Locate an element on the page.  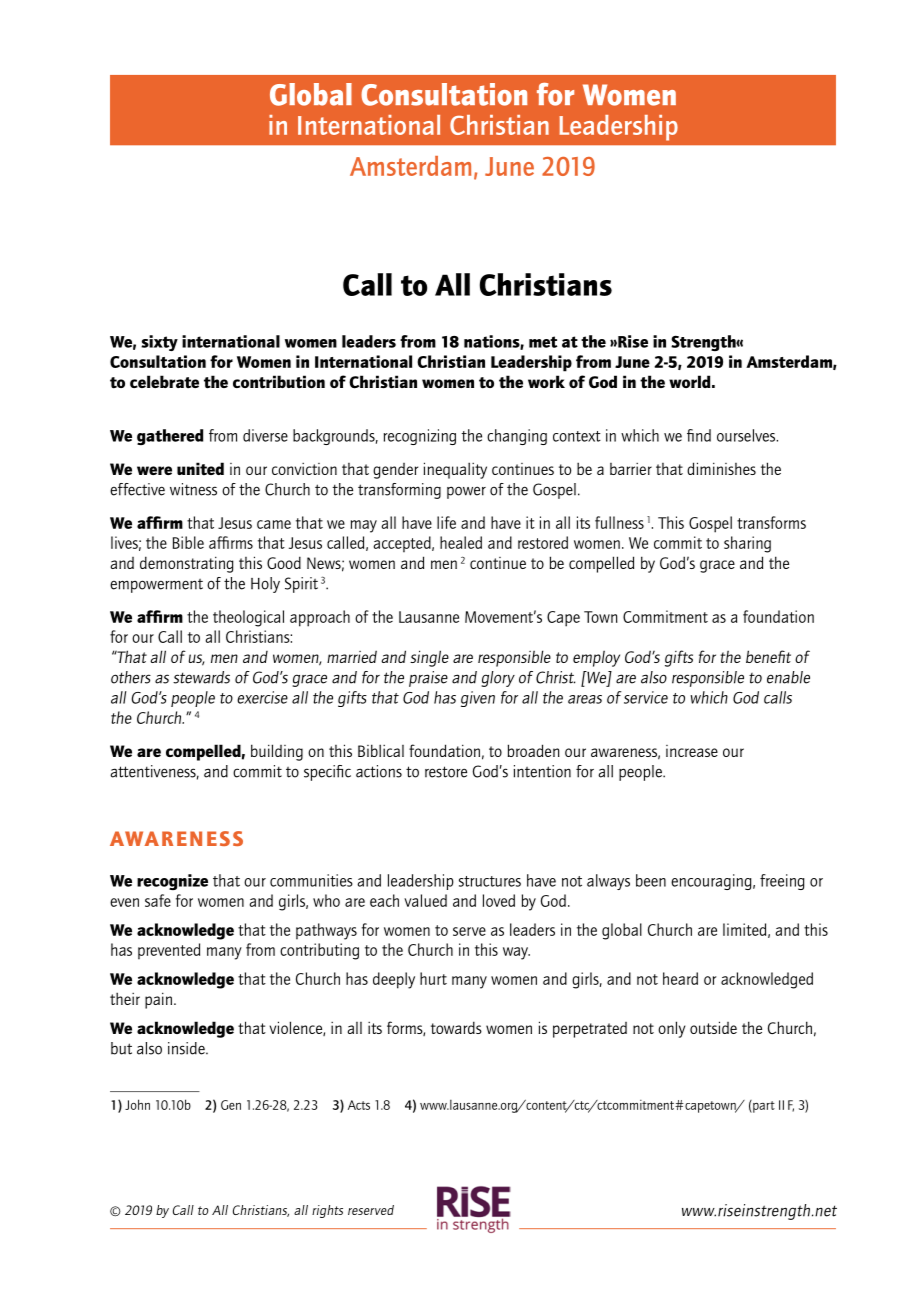
work is located at coordinates (546, 381).
